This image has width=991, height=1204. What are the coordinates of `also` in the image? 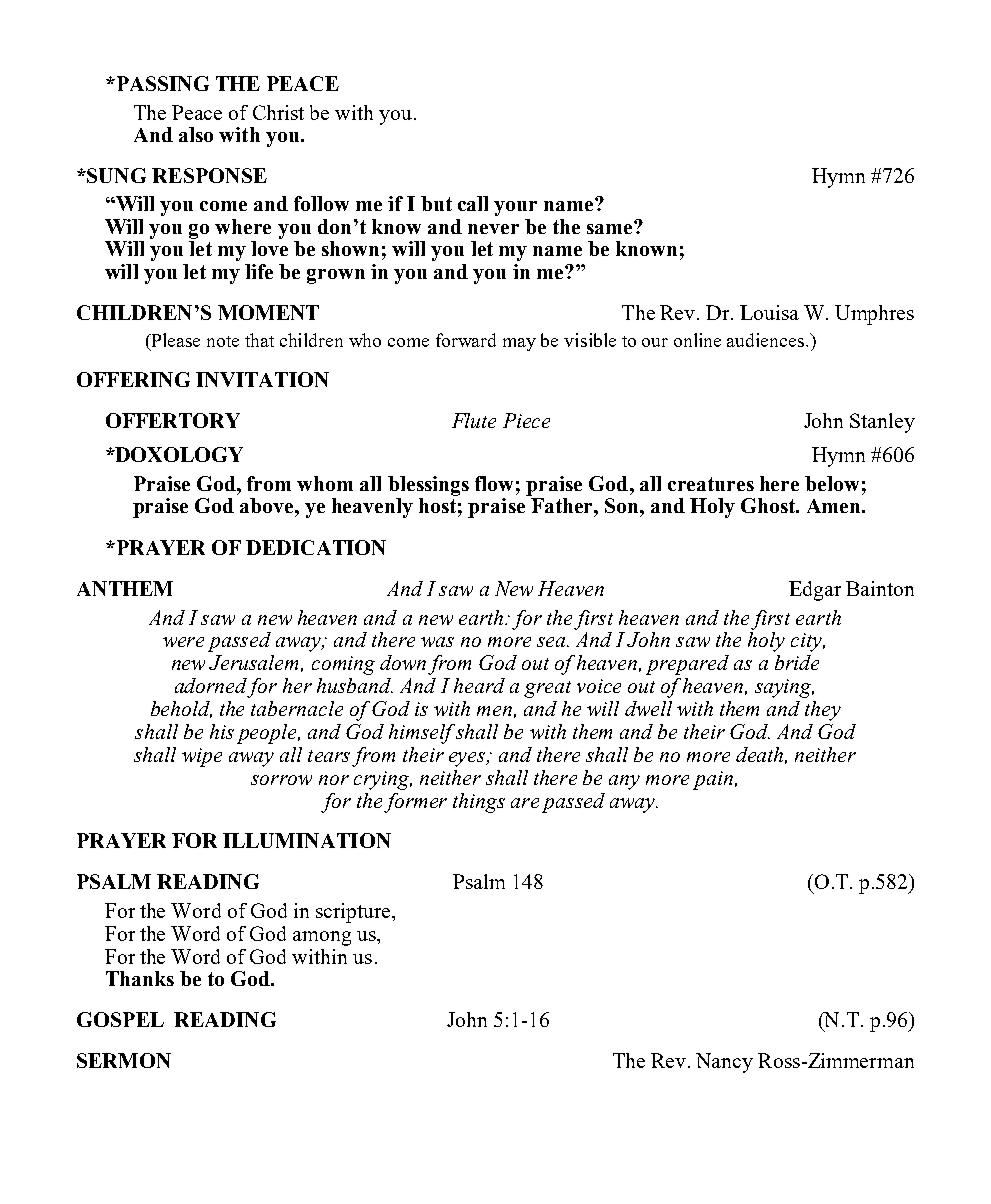 It's located at (196, 134).
